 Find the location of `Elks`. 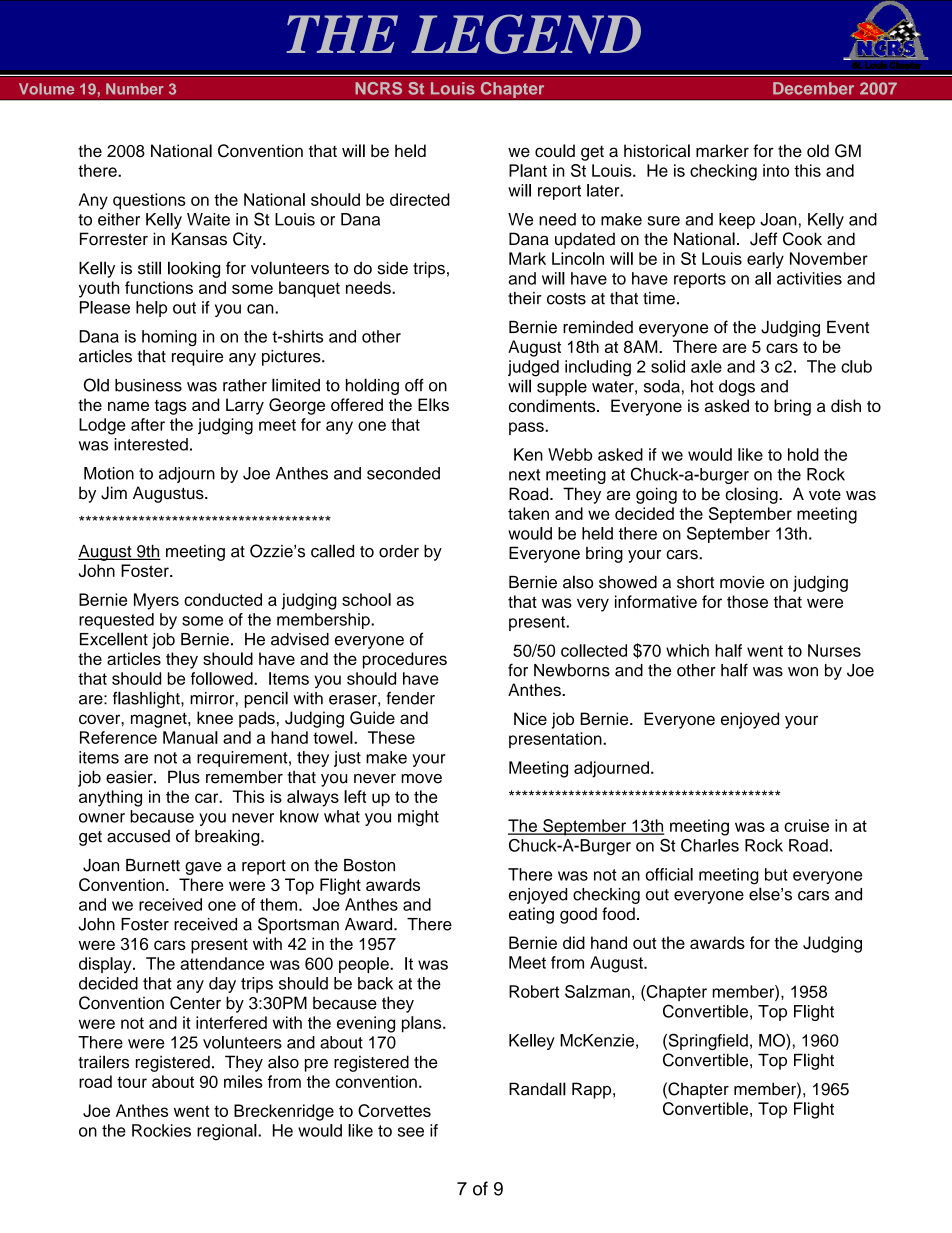

Elks is located at coordinates (433, 404).
